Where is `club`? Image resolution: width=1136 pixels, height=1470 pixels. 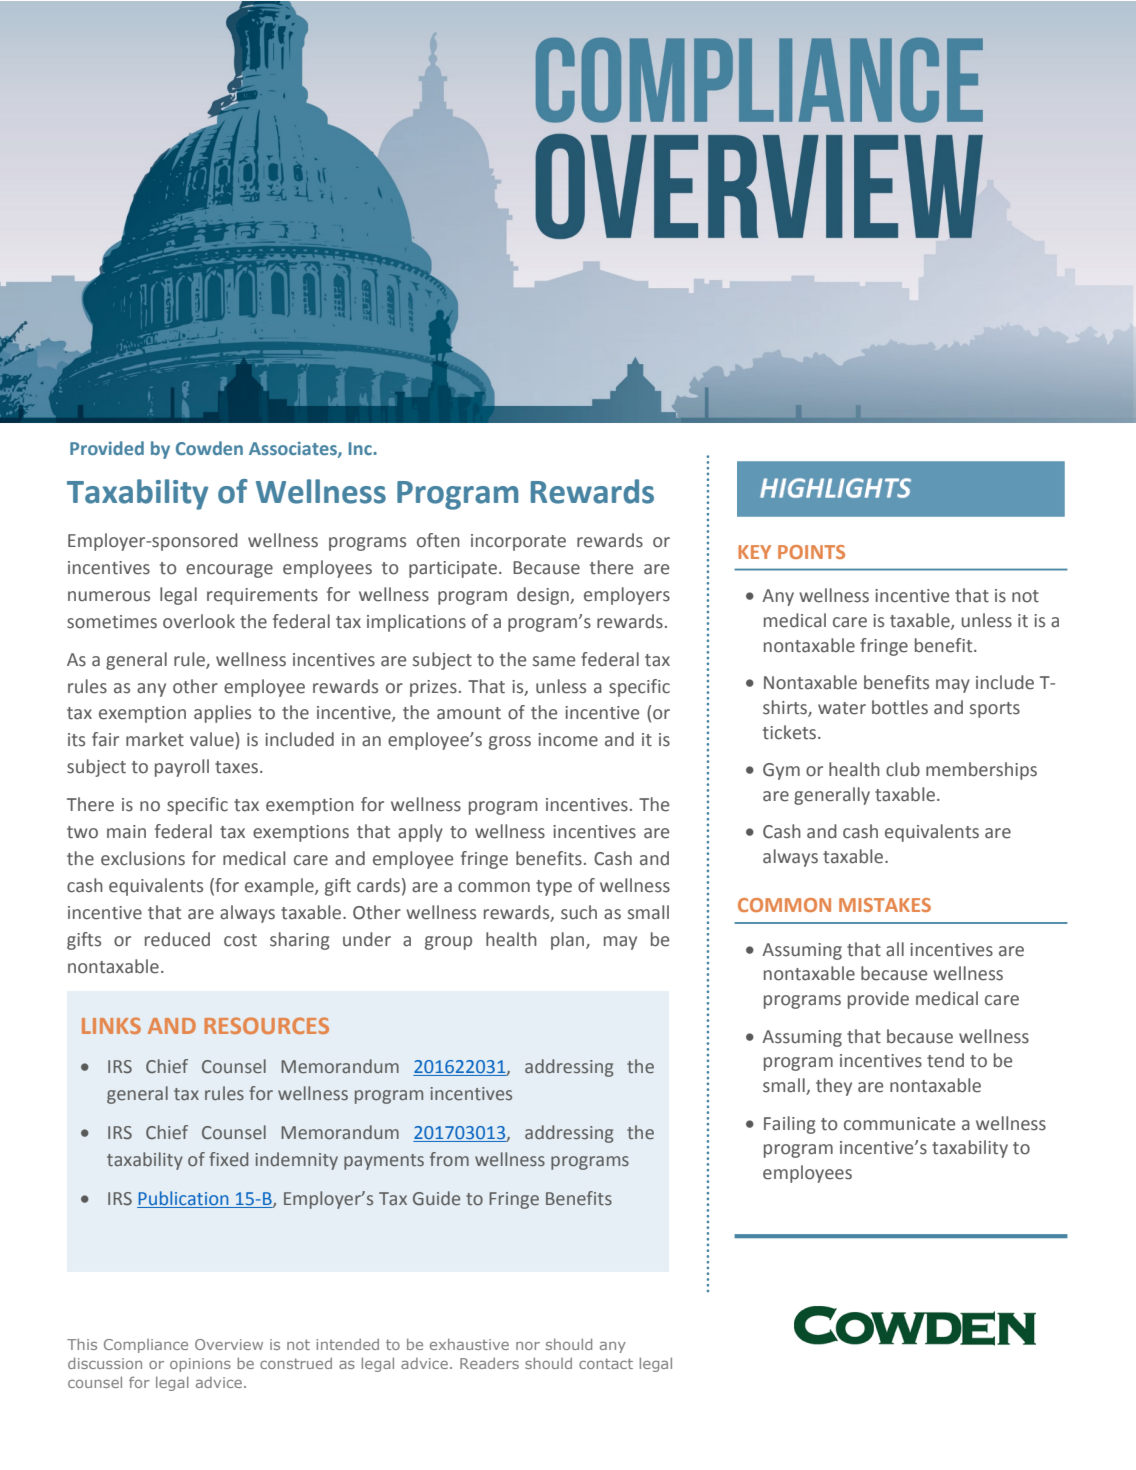 club is located at coordinates (903, 769).
